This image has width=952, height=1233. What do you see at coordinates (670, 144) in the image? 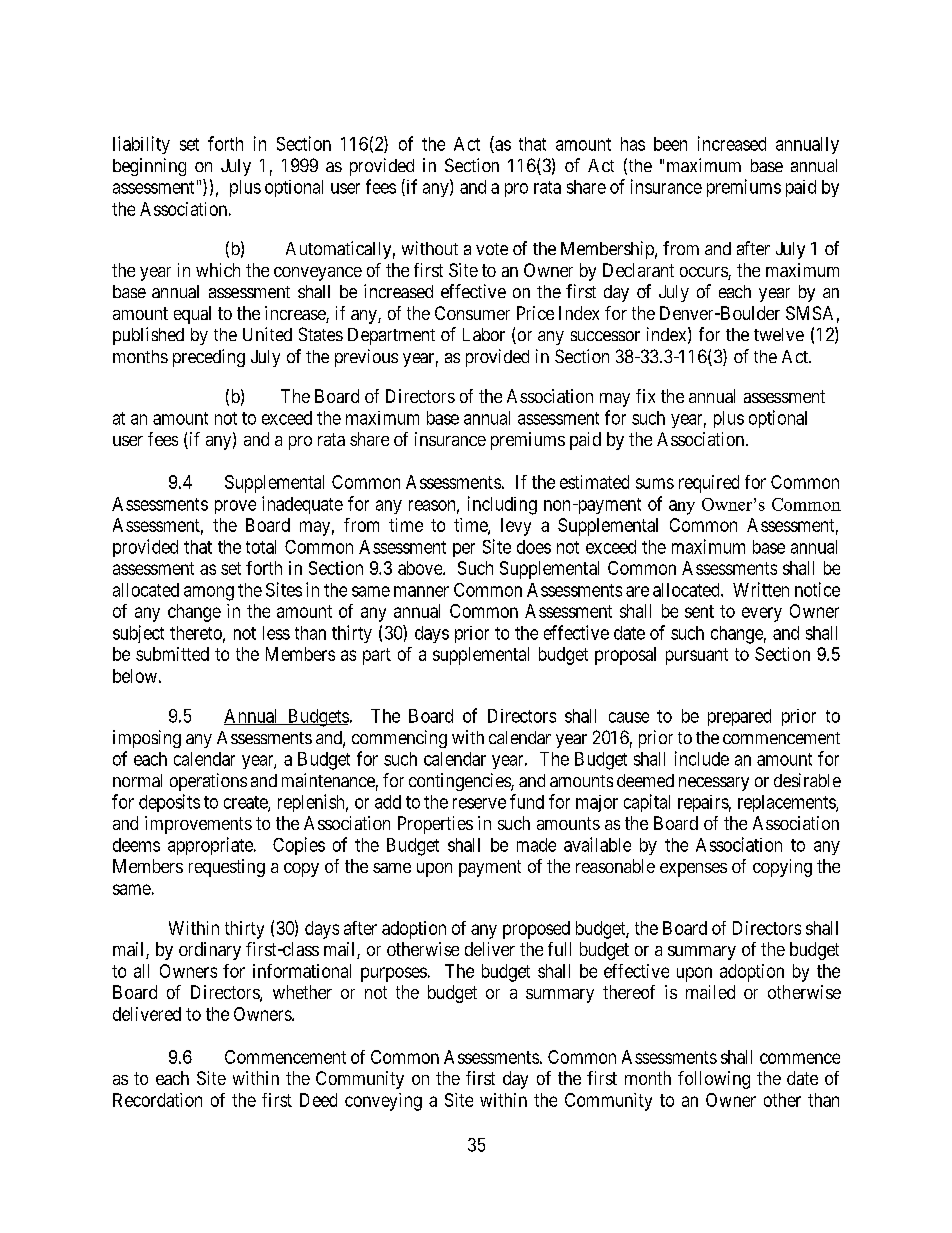
I see `been` at bounding box center [670, 144].
